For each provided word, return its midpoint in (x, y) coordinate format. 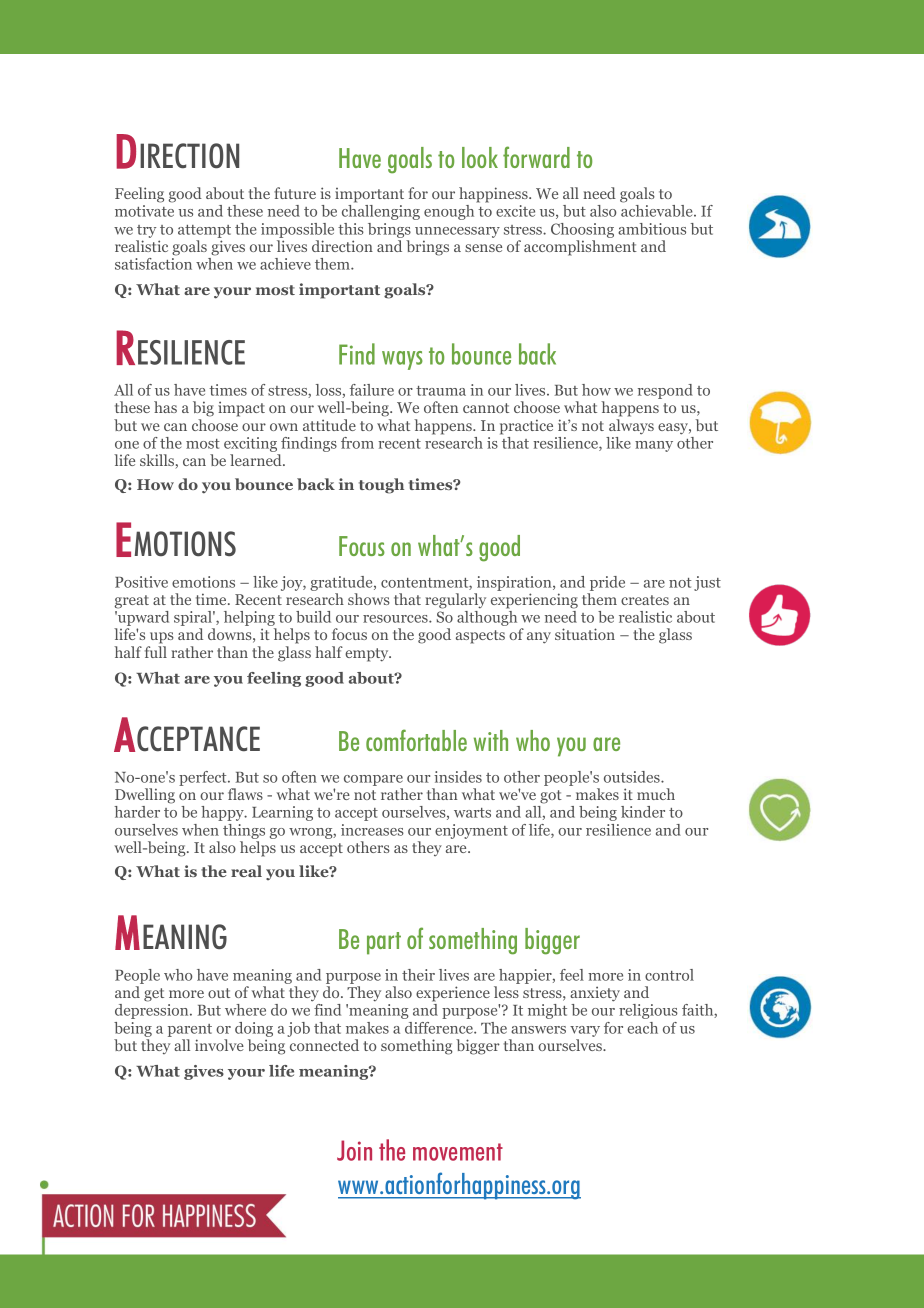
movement (458, 1152)
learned (257, 460)
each (642, 1028)
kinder (643, 812)
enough (449, 212)
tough (381, 486)
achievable (658, 211)
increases (372, 830)
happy (223, 813)
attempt (204, 231)
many (654, 446)
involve (219, 1045)
